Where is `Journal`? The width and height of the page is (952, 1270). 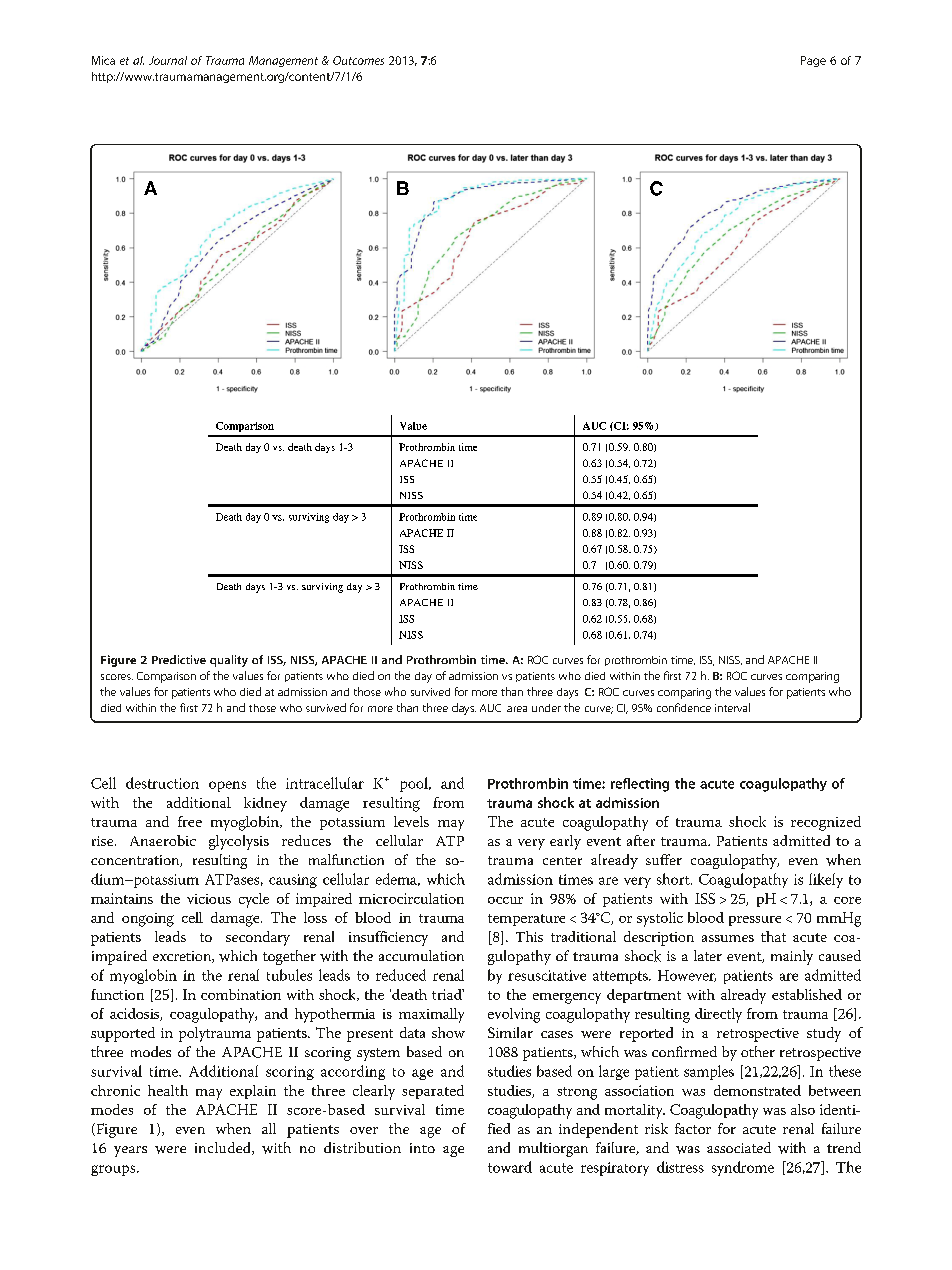 Journal is located at coordinates (168, 60).
